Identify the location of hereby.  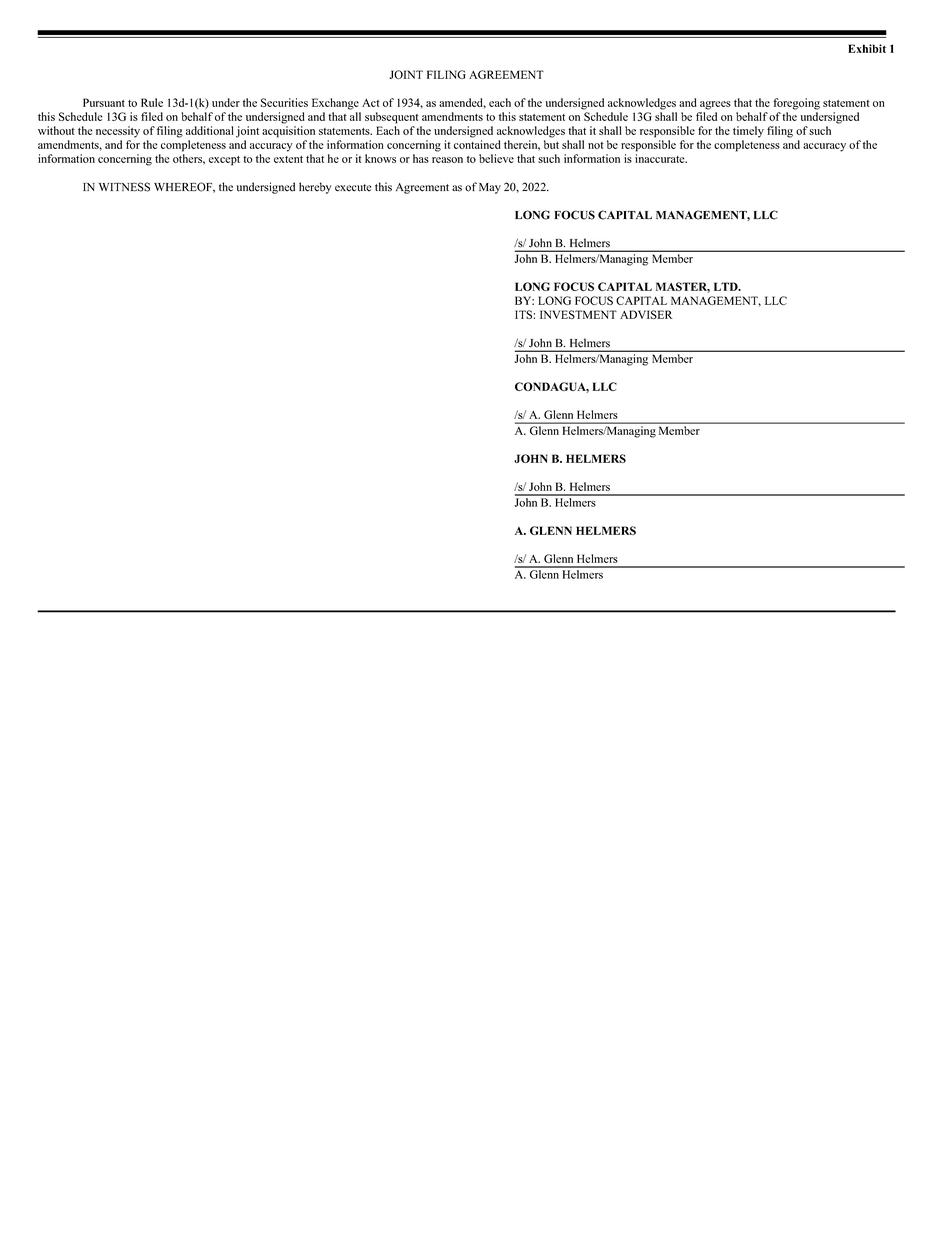
(315, 188).
